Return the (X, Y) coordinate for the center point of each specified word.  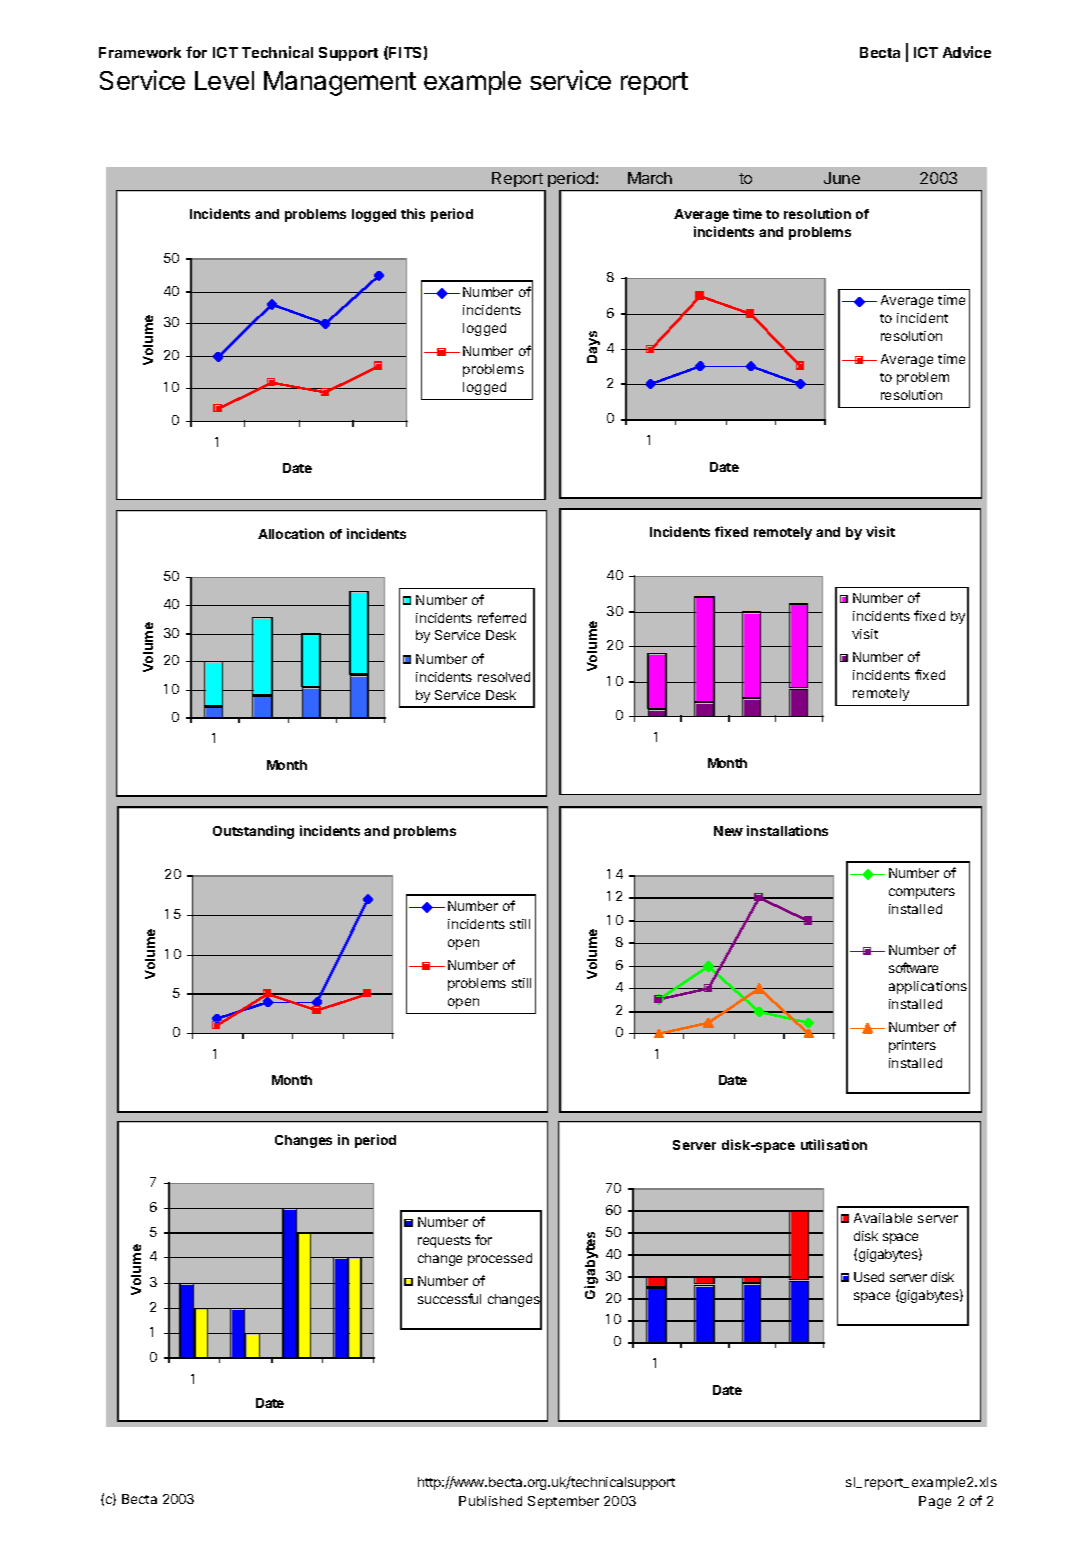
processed (500, 1259)
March (650, 178)
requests (444, 1242)
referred (502, 617)
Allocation (291, 533)
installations (787, 830)
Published (490, 1501)
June (842, 178)
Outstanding (253, 832)
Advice (967, 52)
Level (224, 80)
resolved (504, 677)
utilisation (834, 1144)
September (563, 1502)
